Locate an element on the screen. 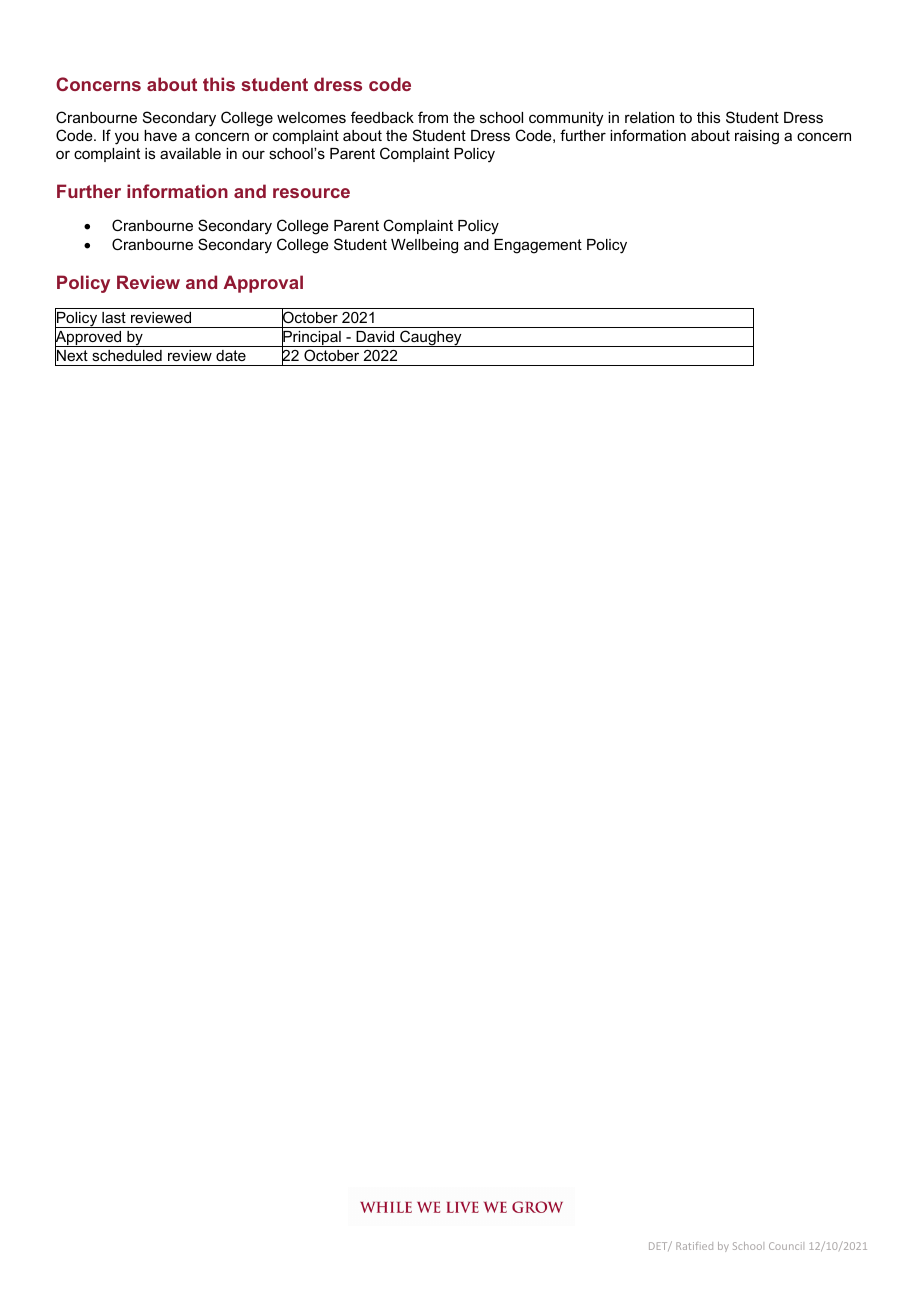 Image resolution: width=924 pixels, height=1308 pixels. Council is located at coordinates (786, 1246).
